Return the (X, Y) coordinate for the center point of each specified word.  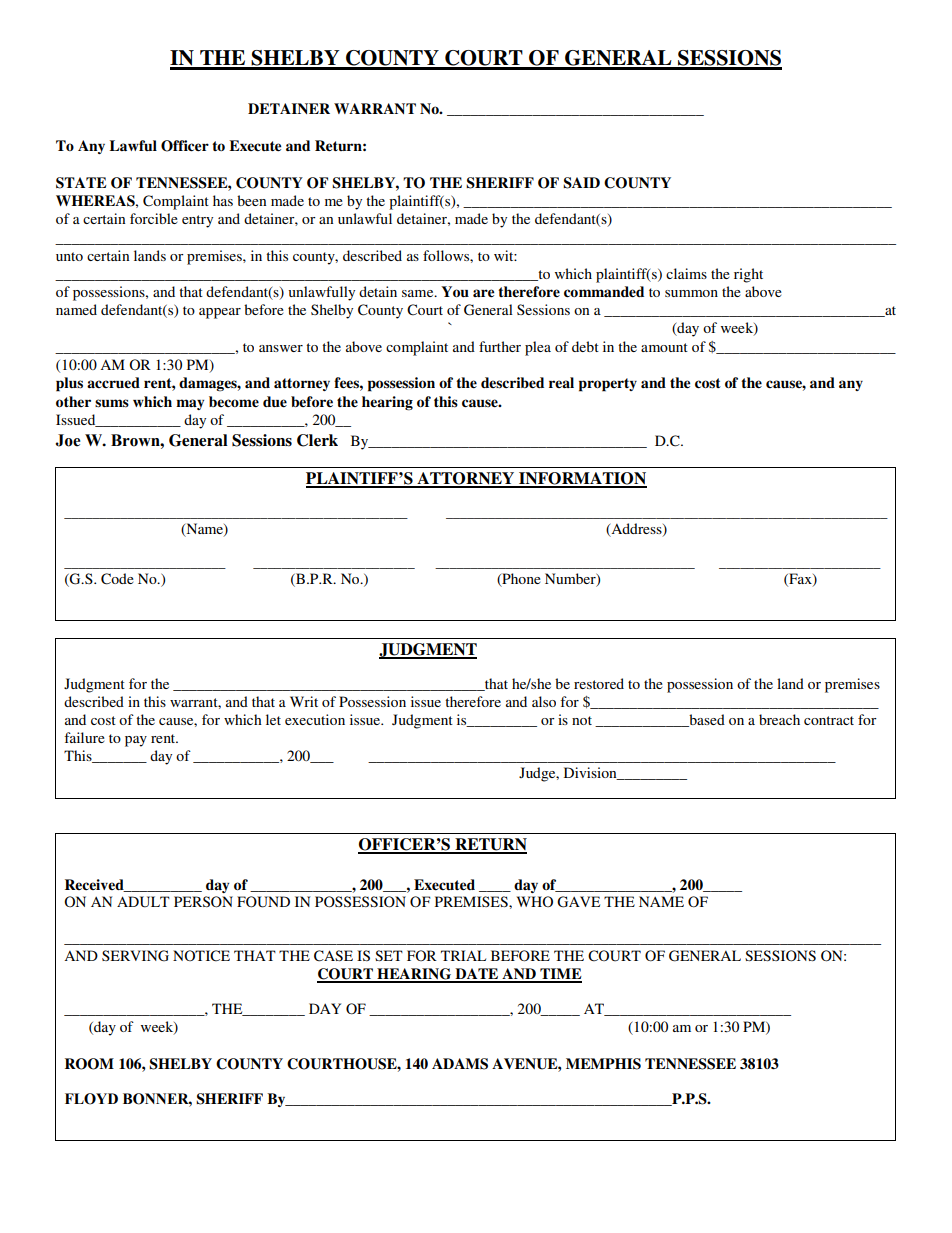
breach (779, 719)
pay (136, 741)
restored (599, 683)
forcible (154, 218)
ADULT (143, 902)
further (500, 346)
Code (117, 579)
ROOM (89, 1064)
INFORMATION (582, 479)
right (748, 275)
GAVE (578, 902)
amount (664, 347)
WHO (535, 901)
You (455, 291)
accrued (113, 382)
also (544, 701)
